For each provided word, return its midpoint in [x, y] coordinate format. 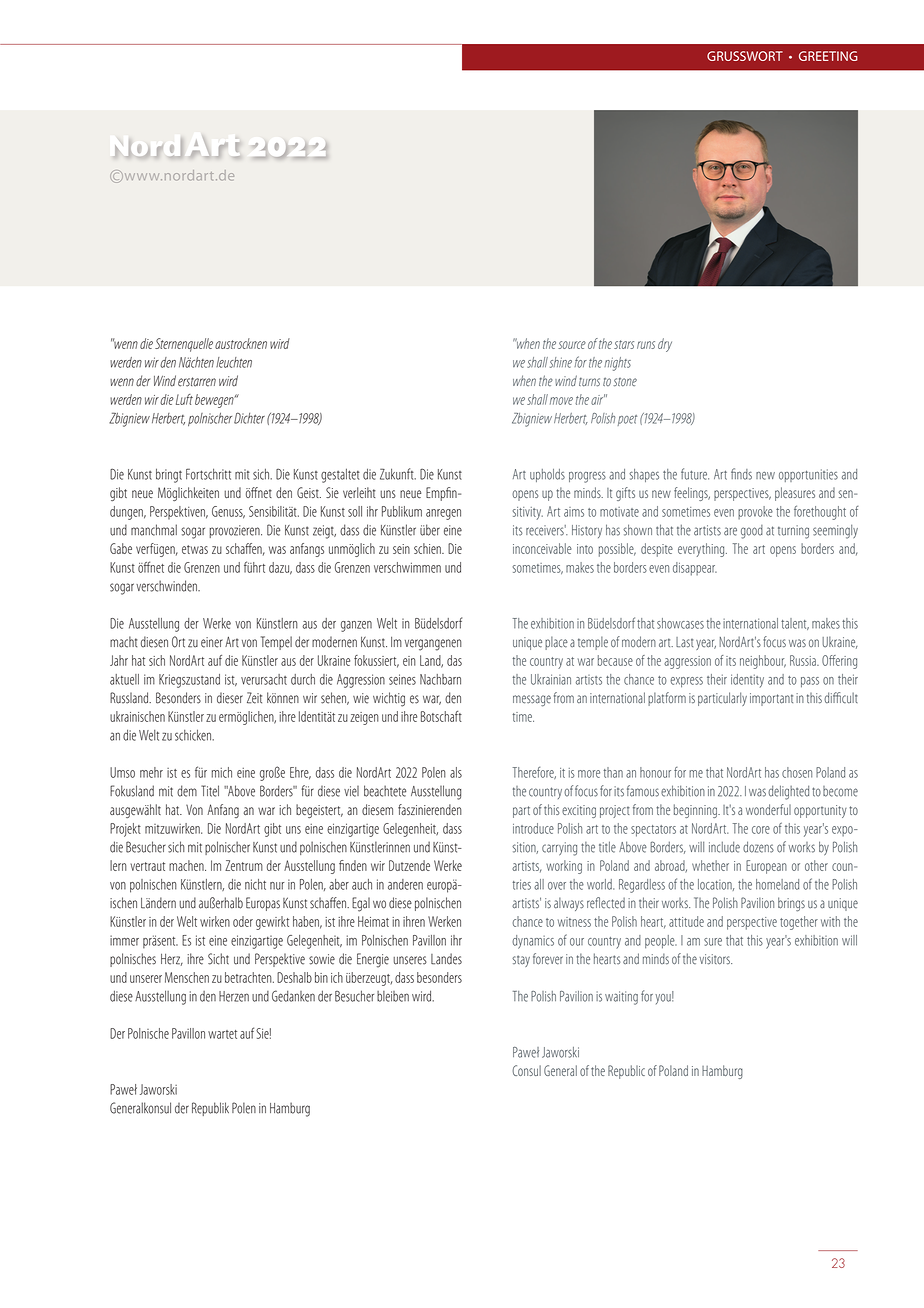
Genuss [228, 512]
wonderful [768, 809]
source [572, 345]
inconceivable [542, 548]
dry [665, 345]
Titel [210, 791]
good [752, 532]
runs [646, 345]
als [456, 772]
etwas [195, 549]
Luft [184, 399]
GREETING [828, 56]
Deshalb [294, 977]
